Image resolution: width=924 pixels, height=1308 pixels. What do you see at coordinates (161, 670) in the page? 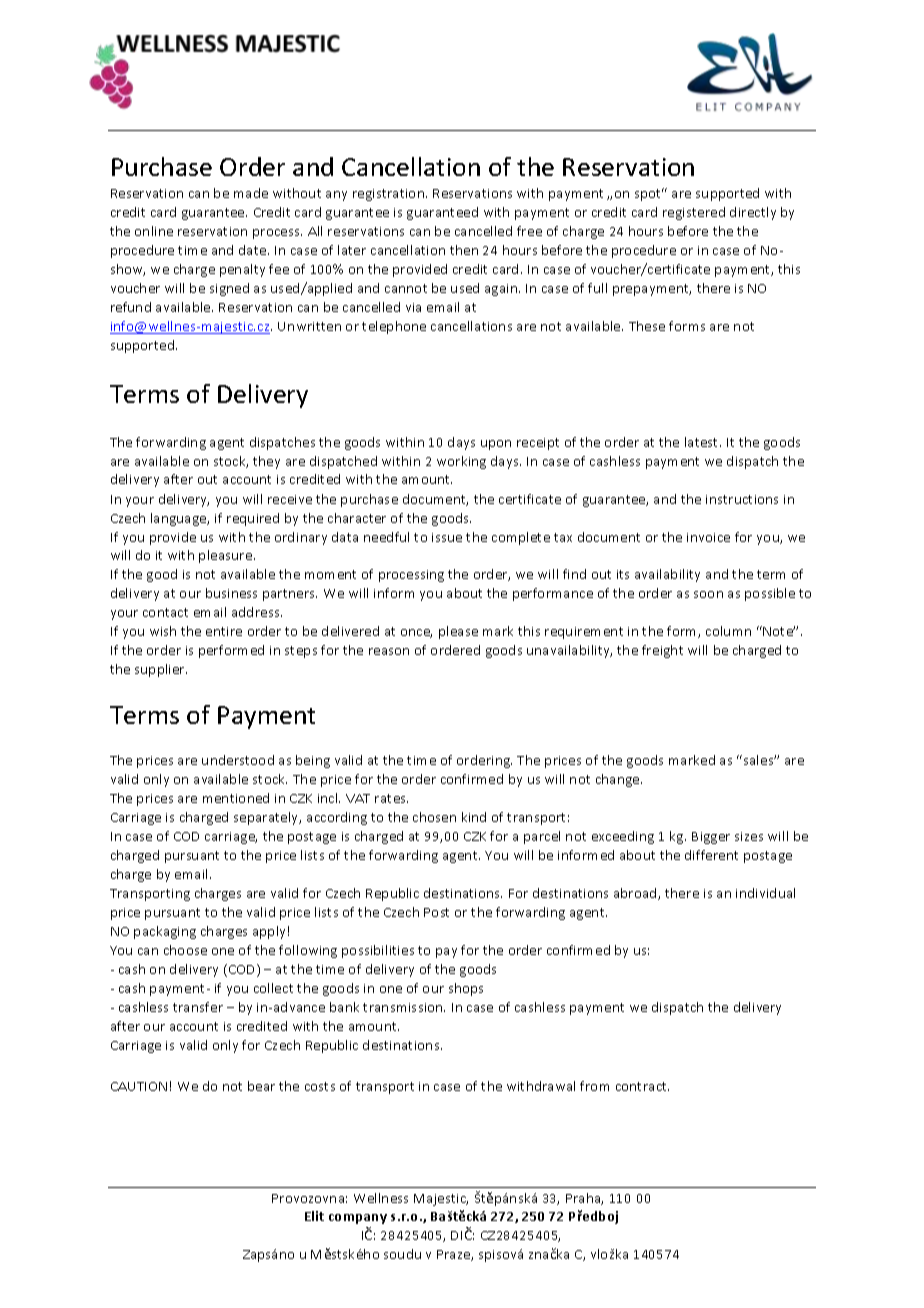
I see `supplier` at bounding box center [161, 670].
